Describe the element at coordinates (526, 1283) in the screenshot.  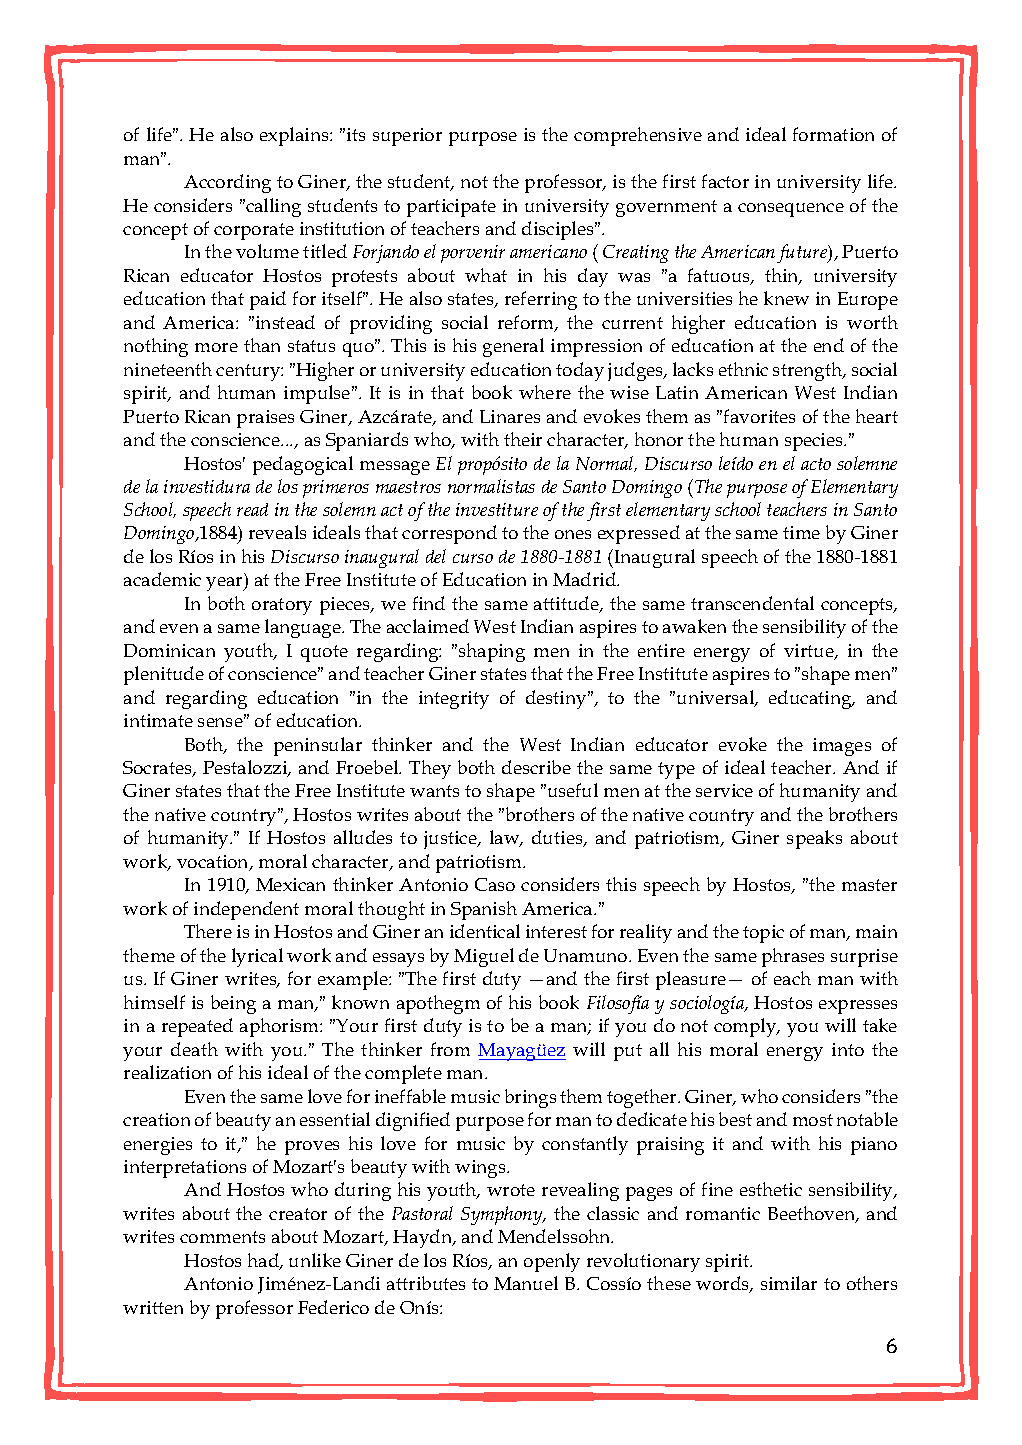
I see `Manuel` at that location.
